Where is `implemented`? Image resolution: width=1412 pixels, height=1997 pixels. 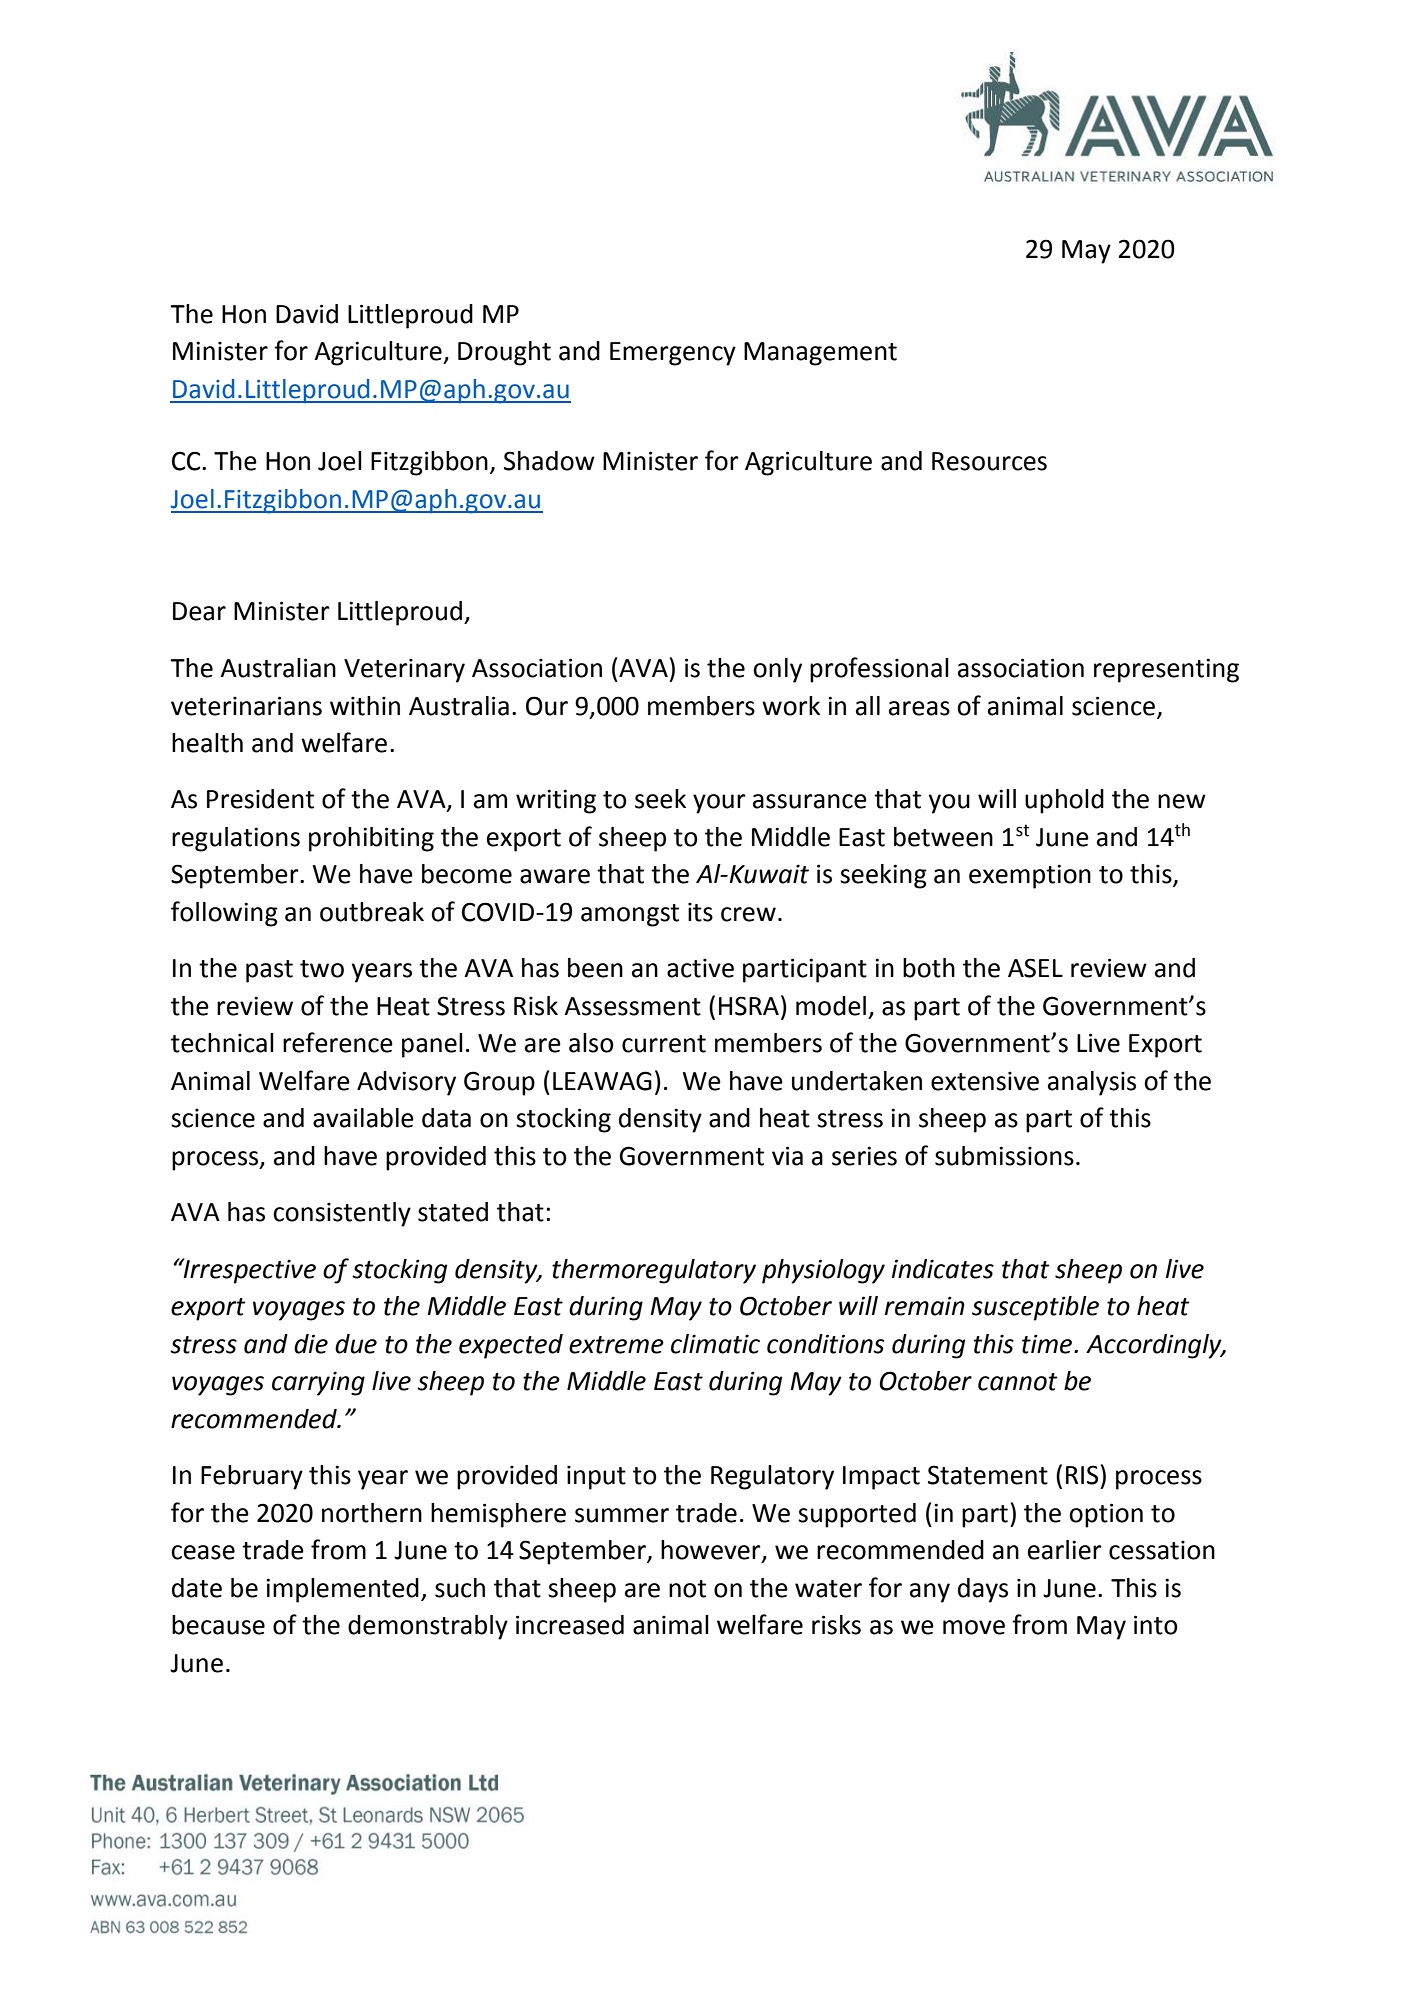
implemented is located at coordinates (342, 1590).
